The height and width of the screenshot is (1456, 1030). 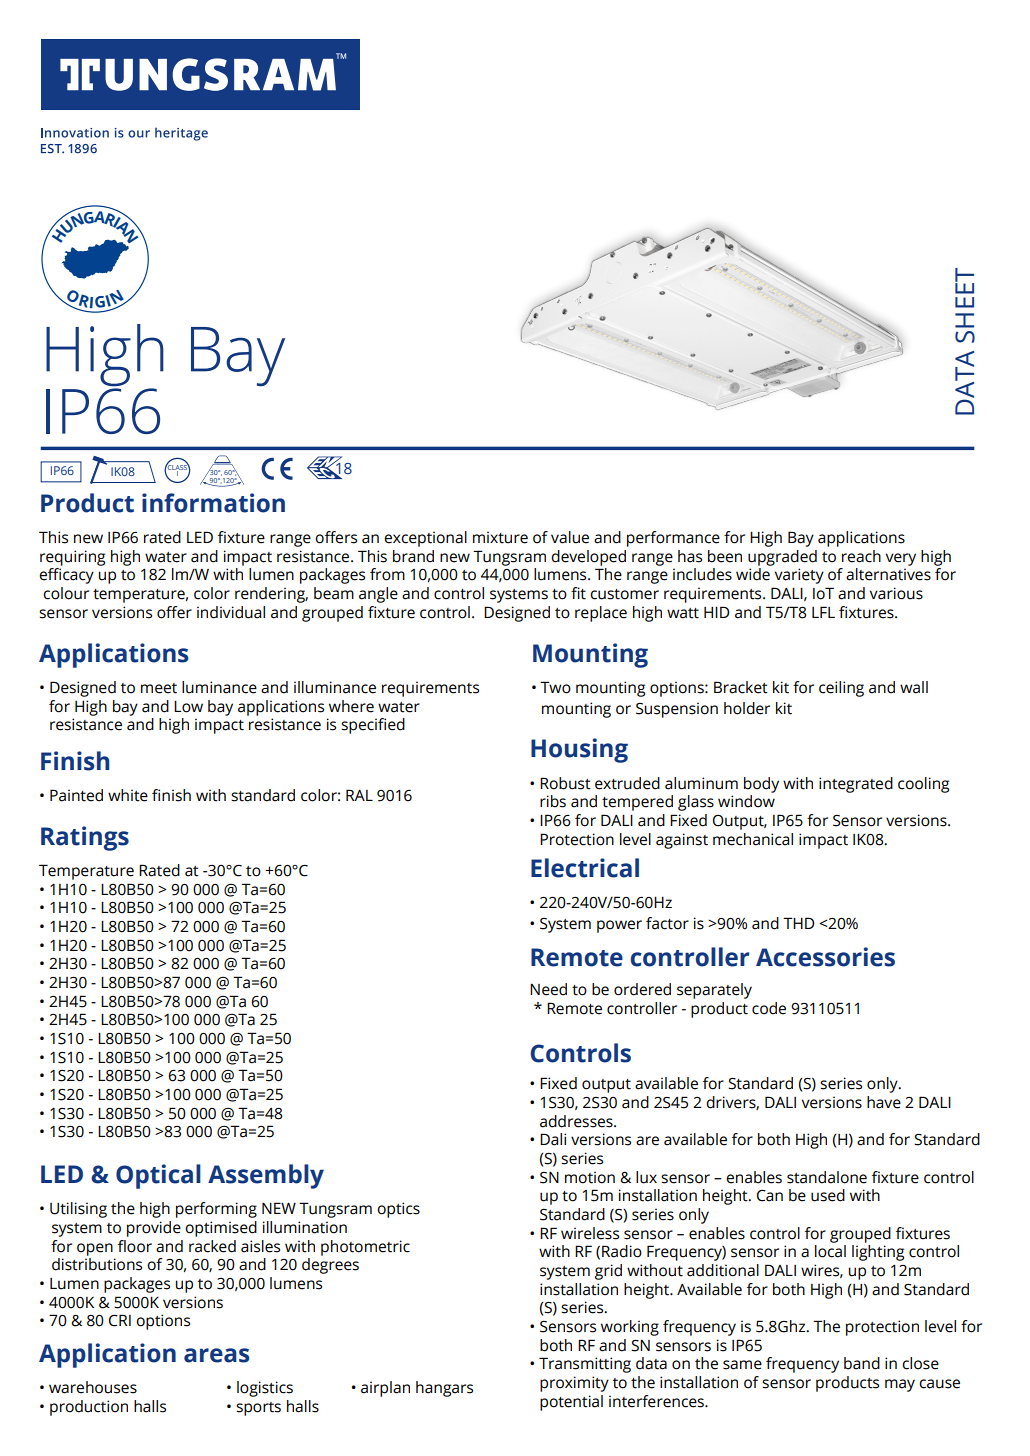 I want to click on white, so click(x=128, y=795).
